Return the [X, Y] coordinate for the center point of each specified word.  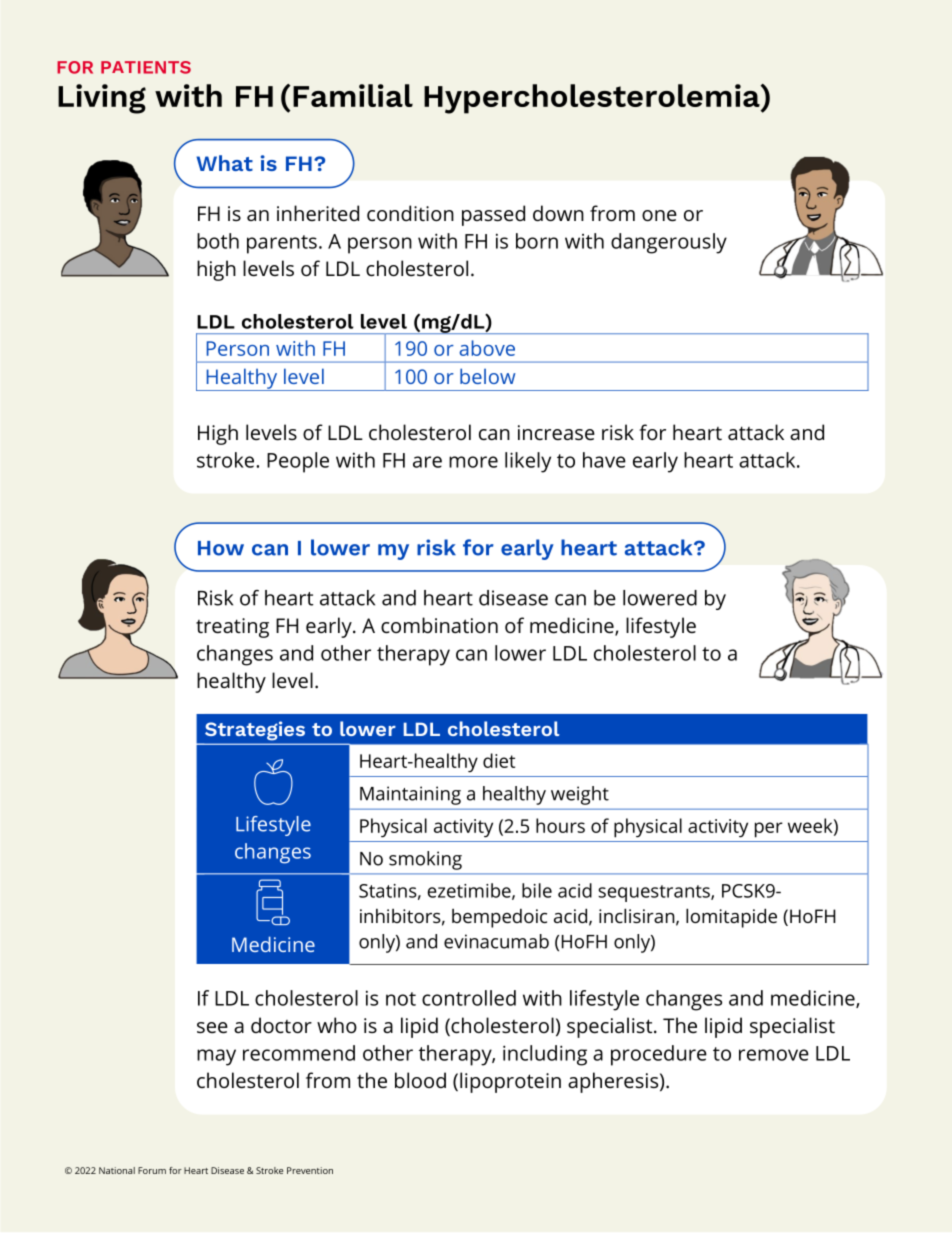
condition [410, 213]
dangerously [669, 243]
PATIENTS [146, 67]
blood [420, 1080]
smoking [425, 860]
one [659, 215]
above [487, 348]
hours [560, 825]
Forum [152, 1170]
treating [232, 628]
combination [439, 625]
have [604, 460]
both [218, 241]
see [212, 1027]
